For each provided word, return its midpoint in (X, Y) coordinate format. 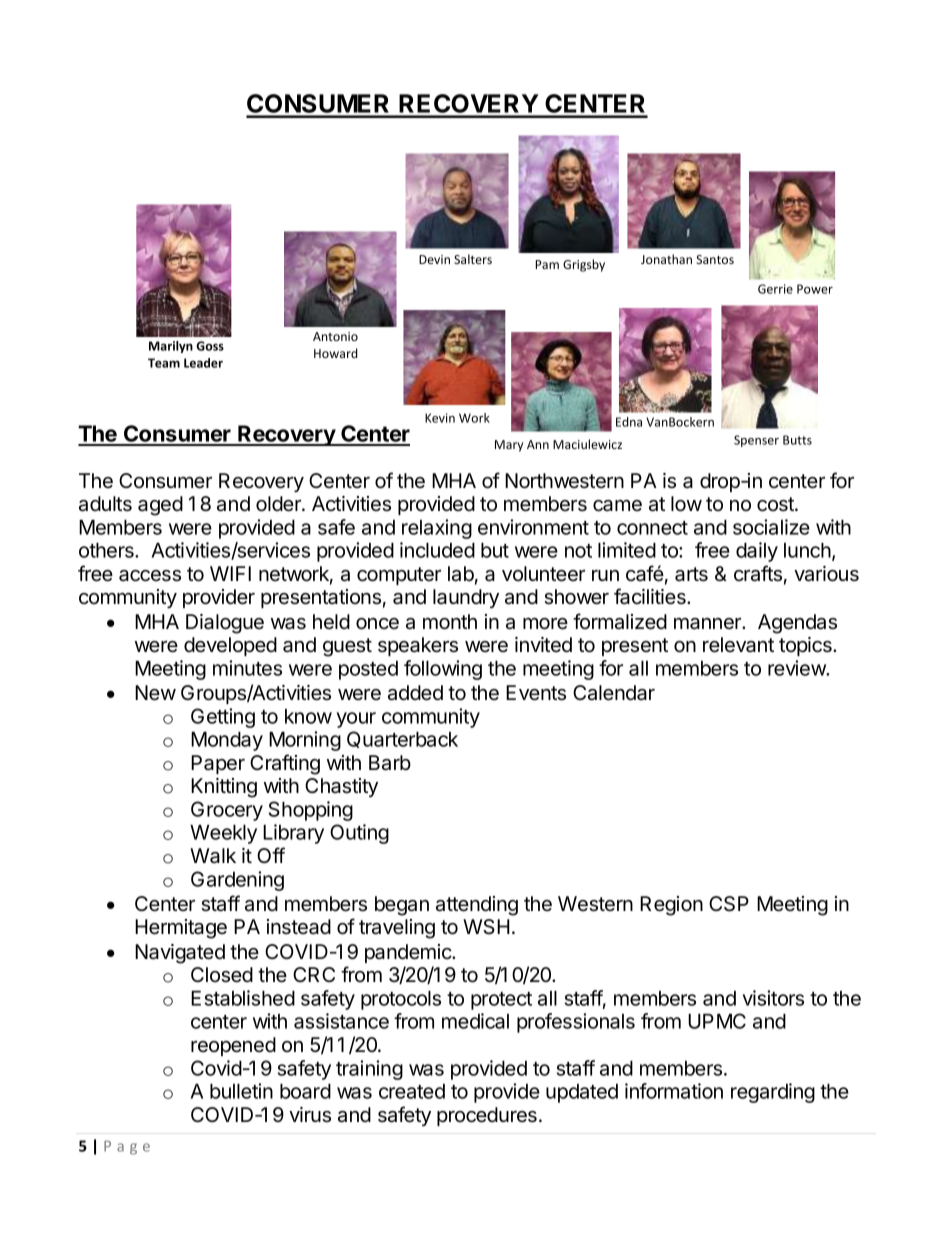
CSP (729, 904)
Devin (434, 259)
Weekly (223, 834)
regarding (773, 1093)
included (437, 550)
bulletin (241, 1091)
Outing (359, 834)
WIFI (230, 573)
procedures (487, 1116)
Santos (715, 259)
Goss (210, 346)
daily (757, 552)
